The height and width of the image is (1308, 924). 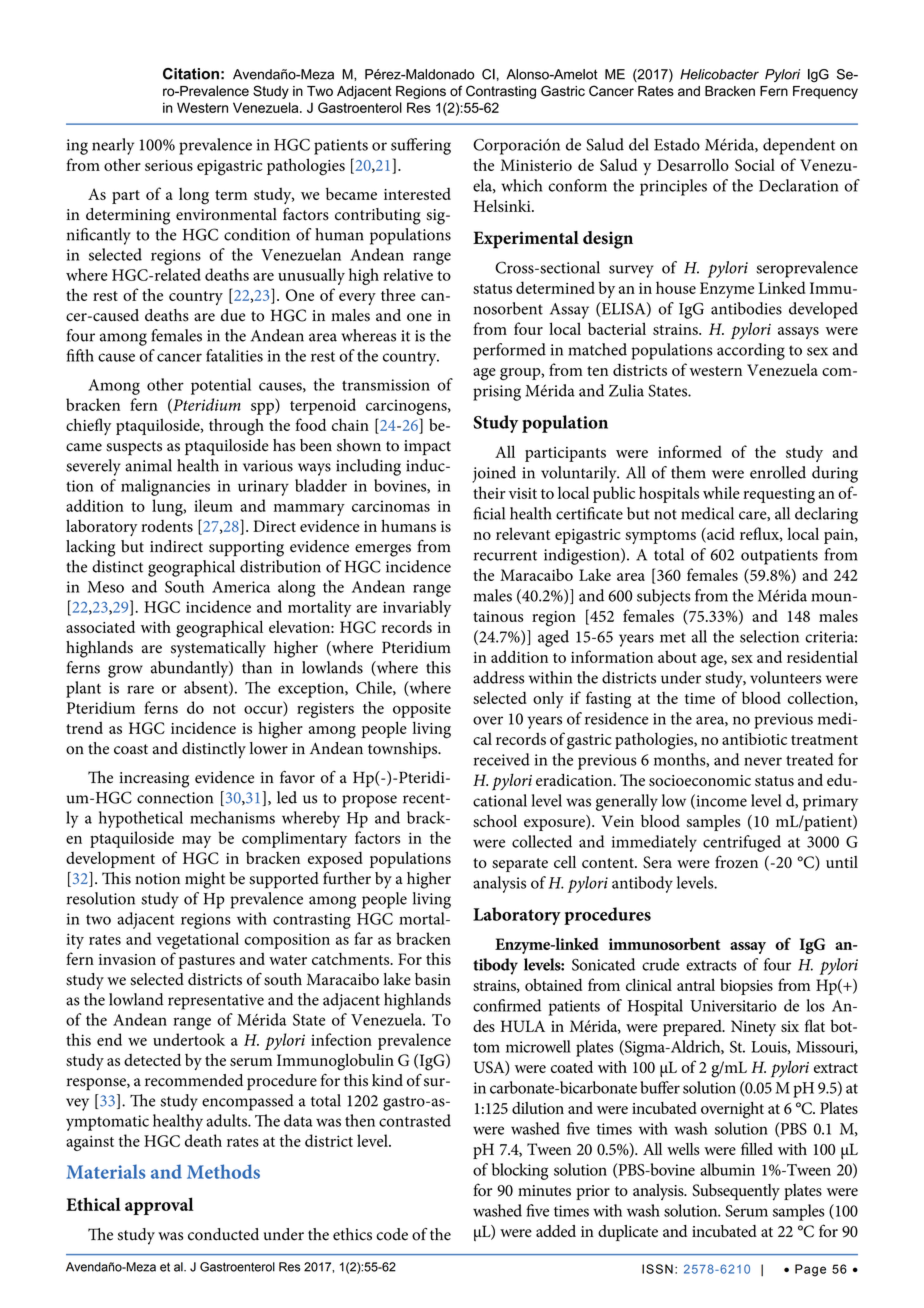 What do you see at coordinates (509, 351) in the image?
I see `performed` at bounding box center [509, 351].
